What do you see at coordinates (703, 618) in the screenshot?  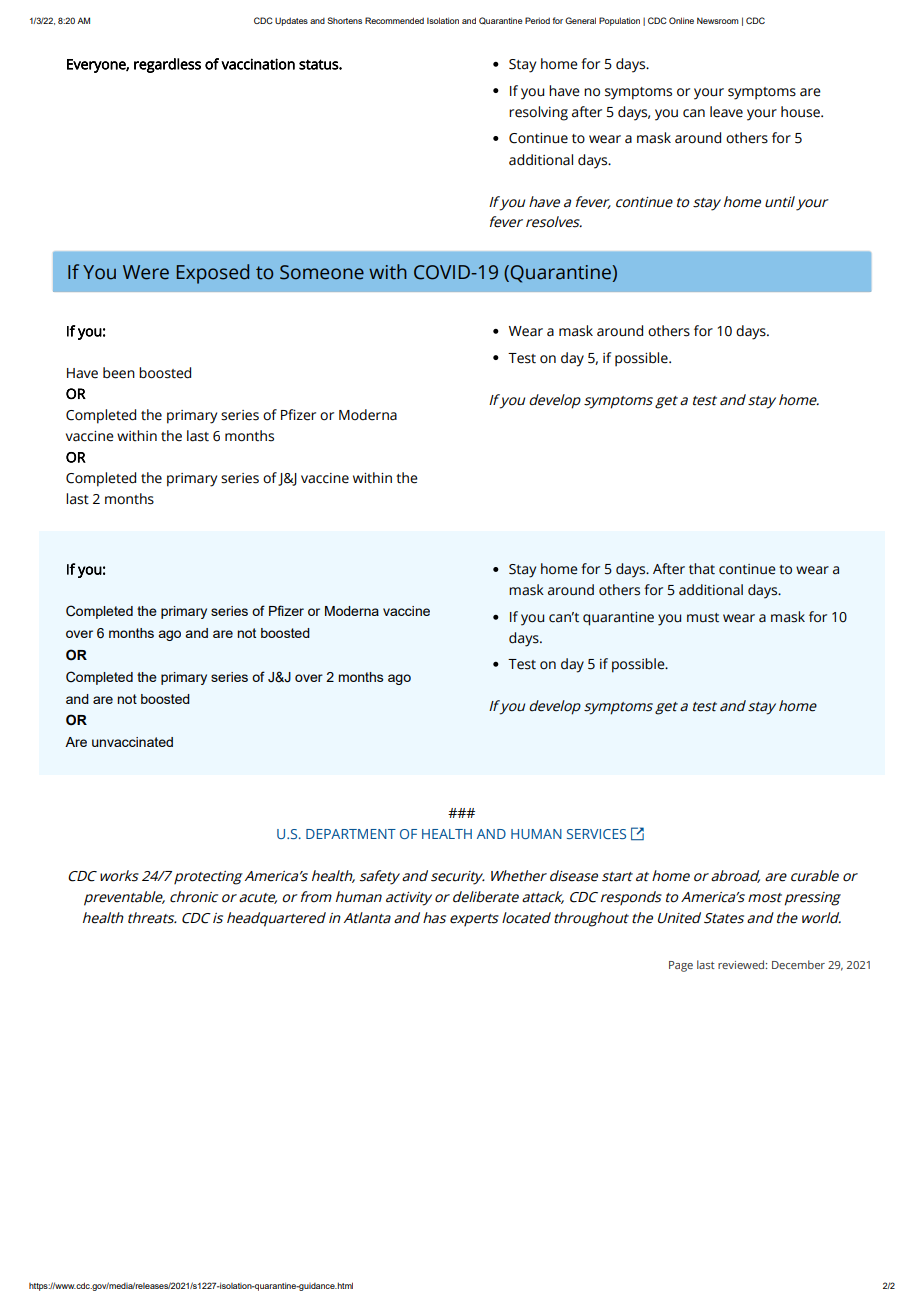 I see `must` at bounding box center [703, 618].
